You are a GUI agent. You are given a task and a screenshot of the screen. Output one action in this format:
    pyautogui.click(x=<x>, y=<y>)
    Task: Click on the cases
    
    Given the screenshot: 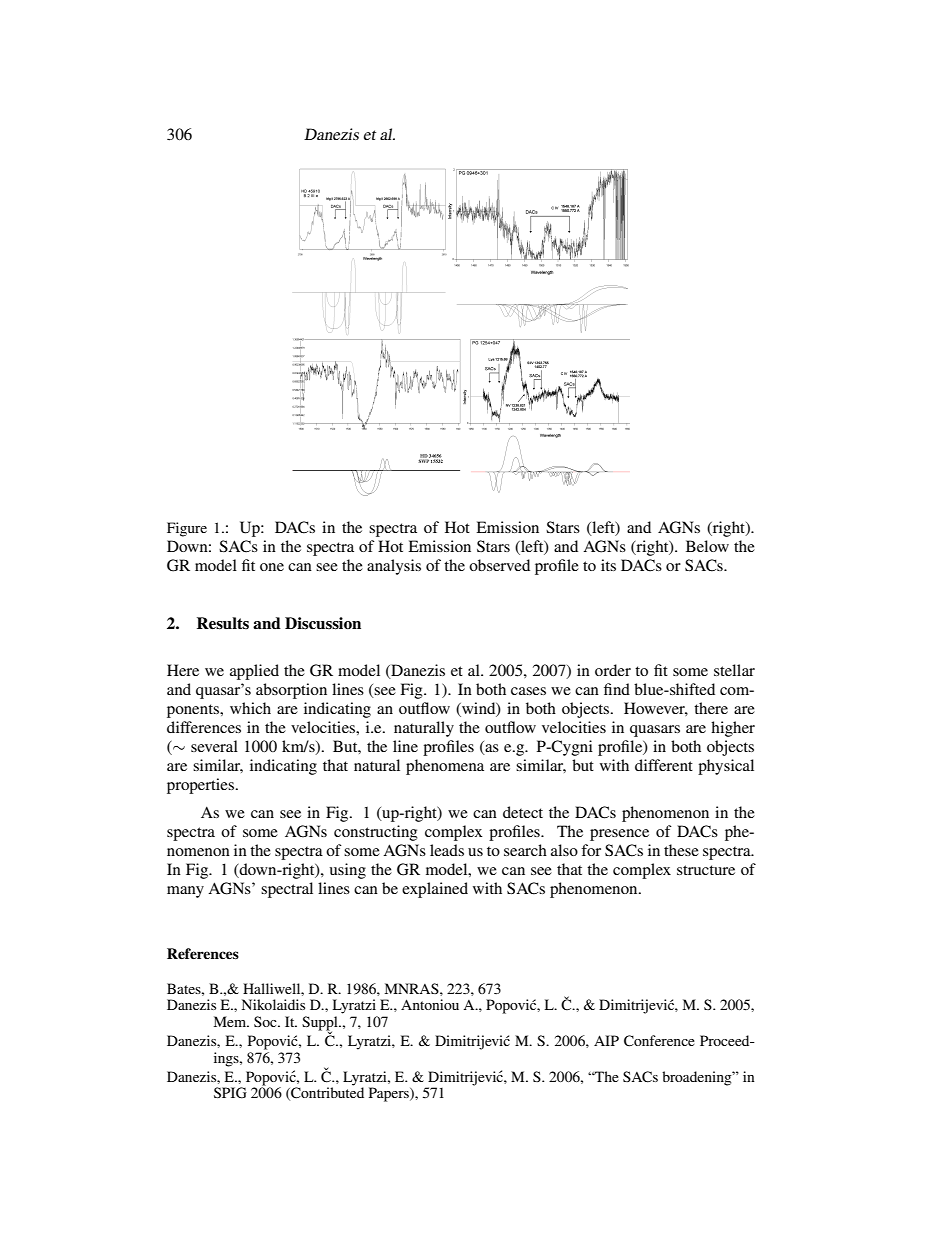 What is the action you would take?
    pyautogui.click(x=528, y=691)
